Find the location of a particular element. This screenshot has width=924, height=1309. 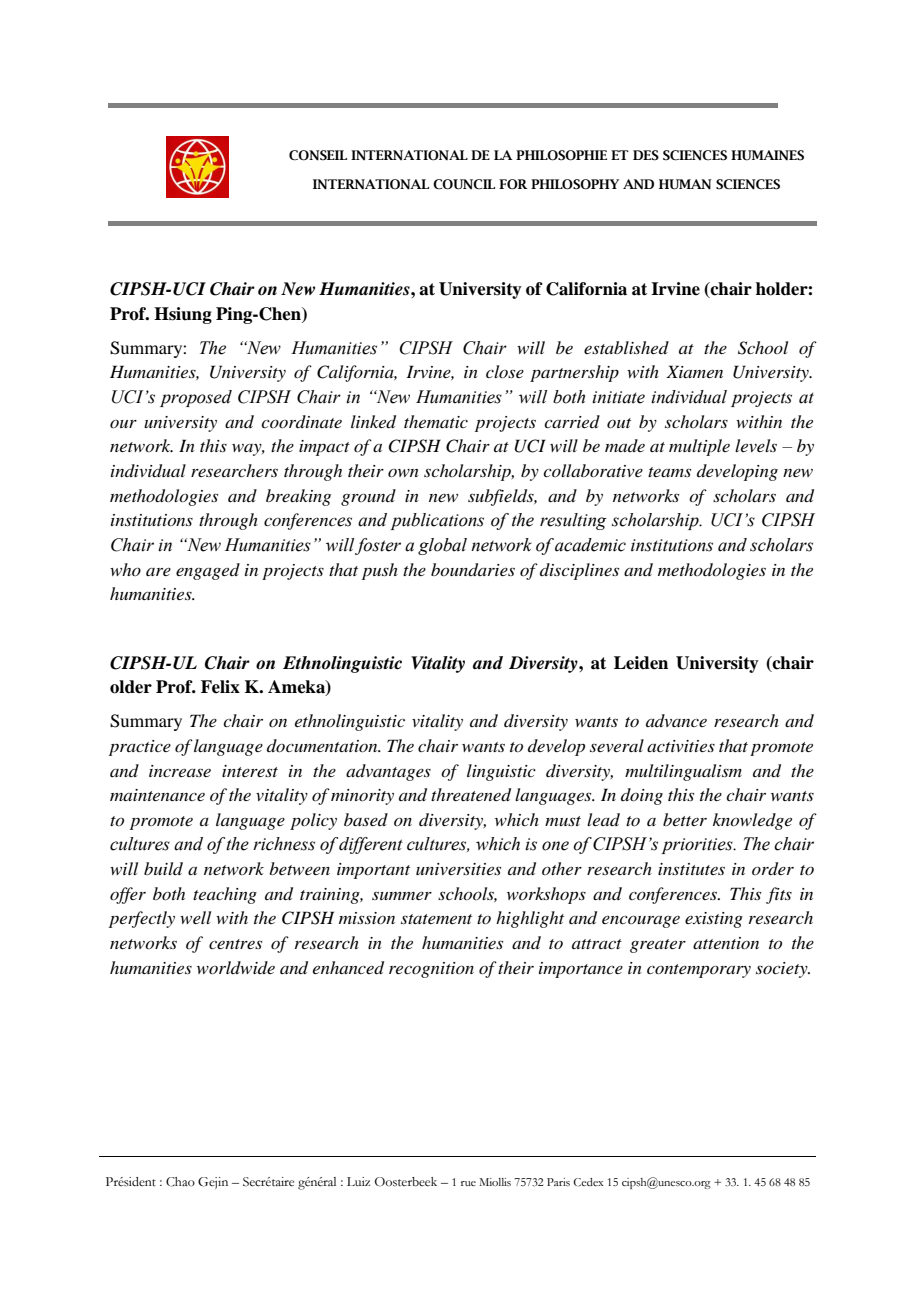

COUNCIL is located at coordinates (464, 184).
